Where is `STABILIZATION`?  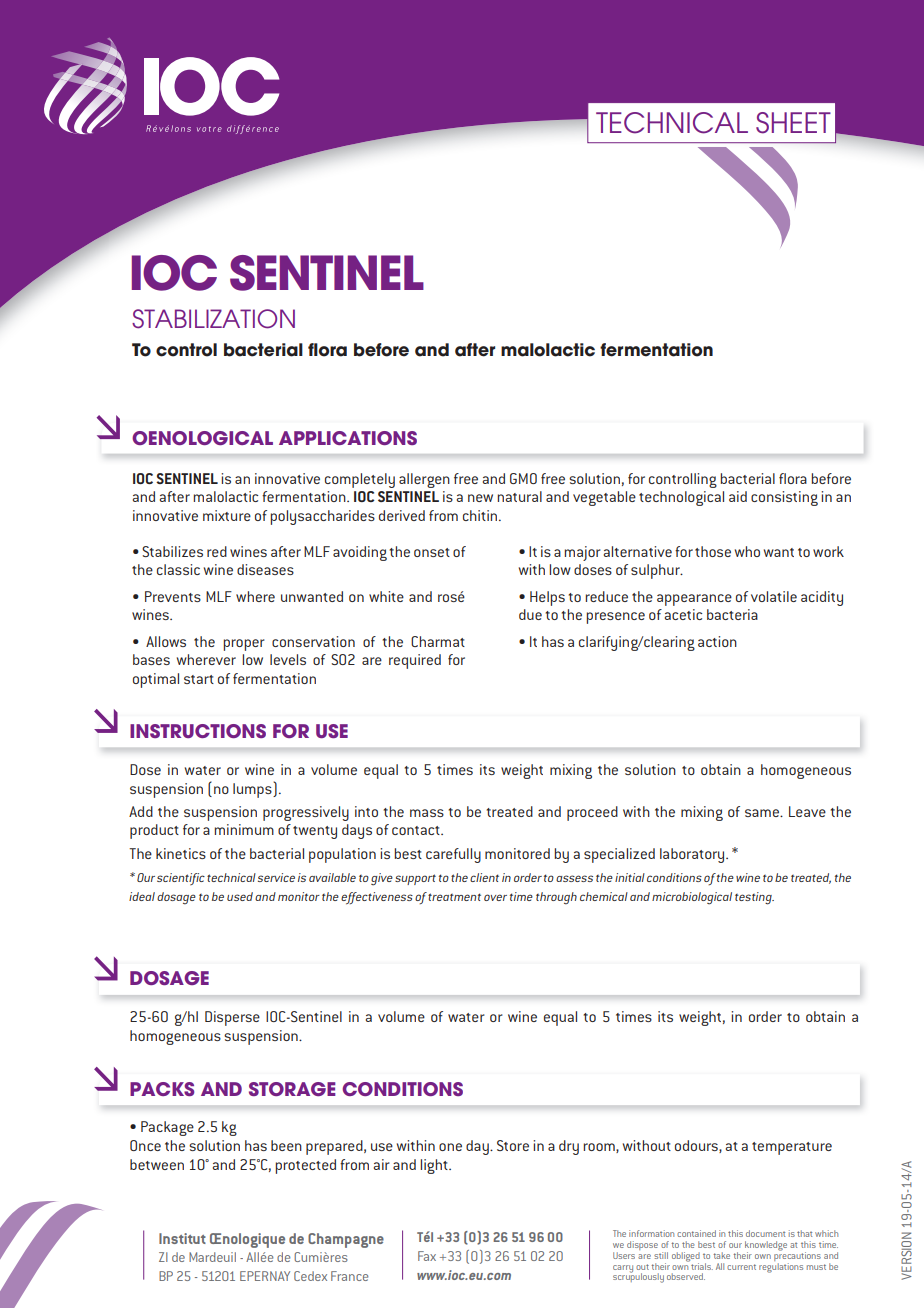 STABILIZATION is located at coordinates (213, 319).
